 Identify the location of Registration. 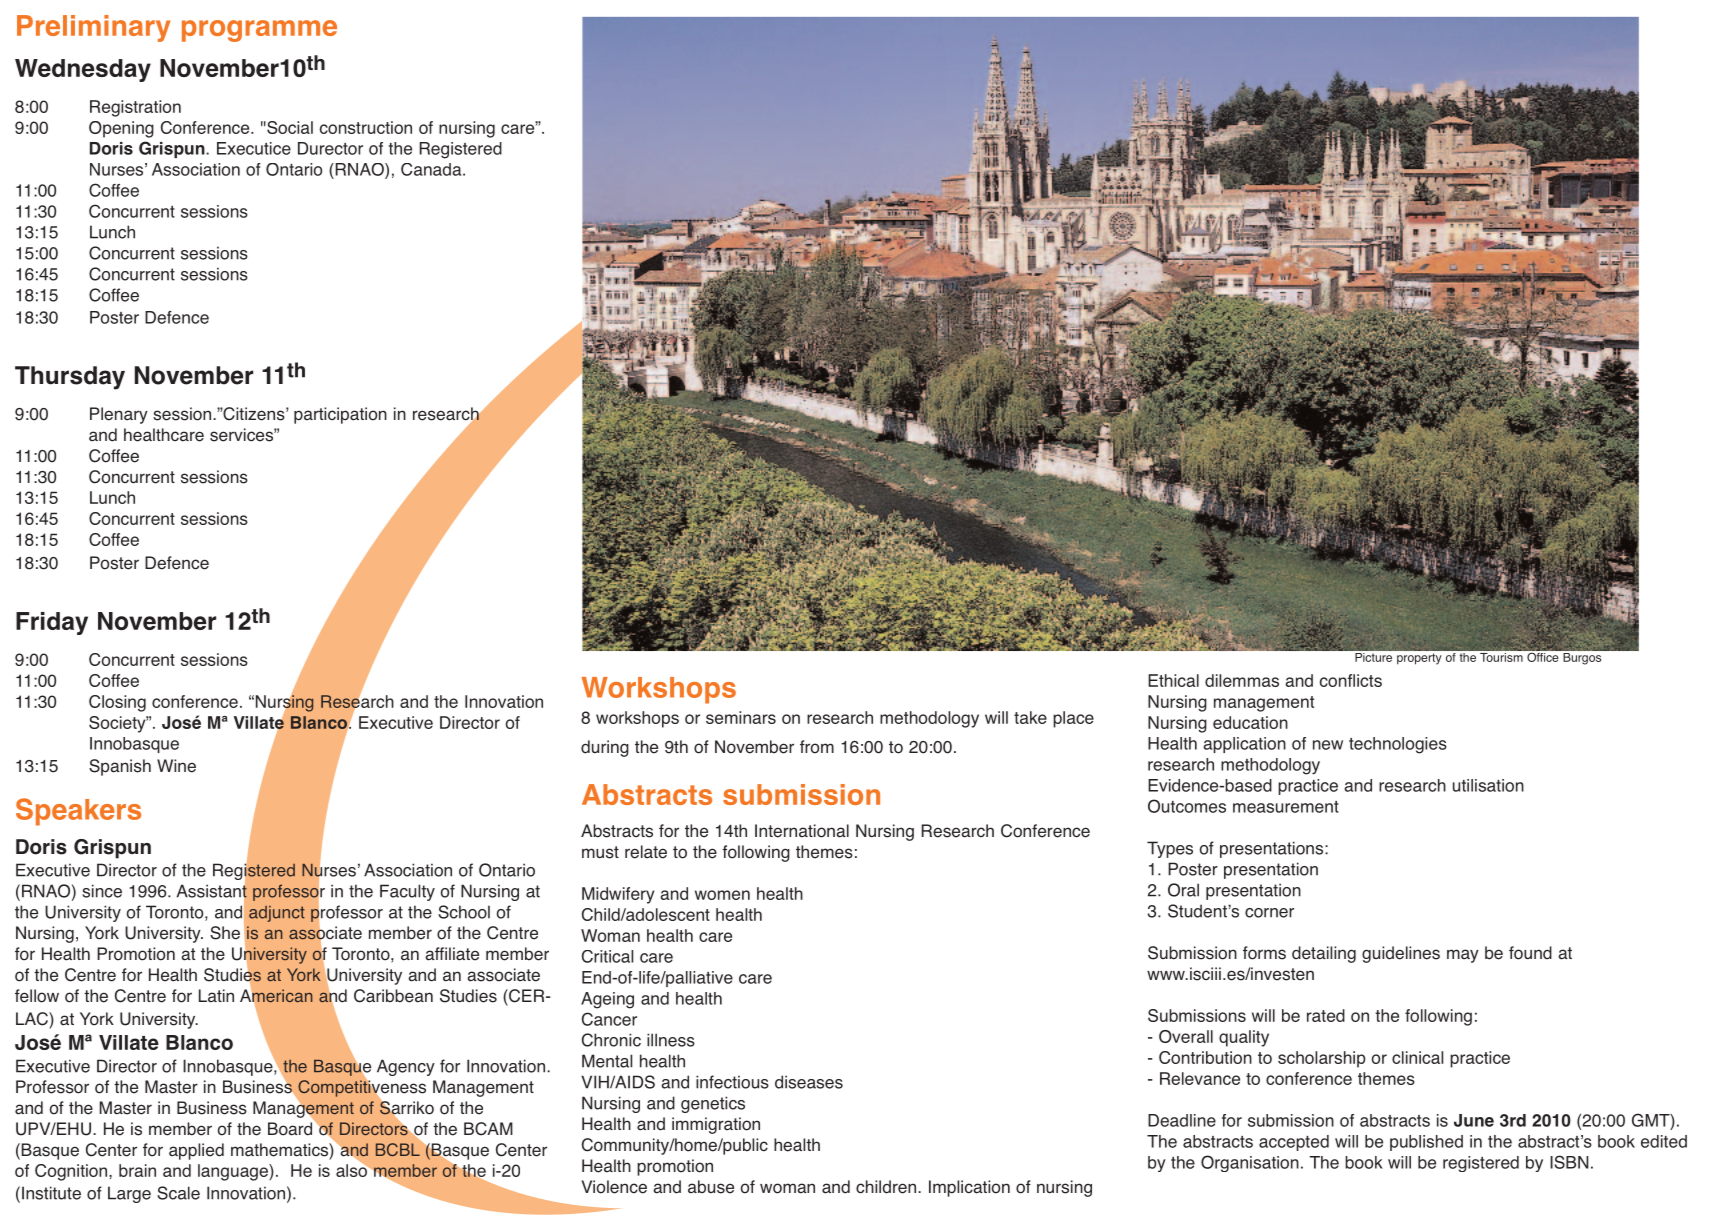
(135, 108).
